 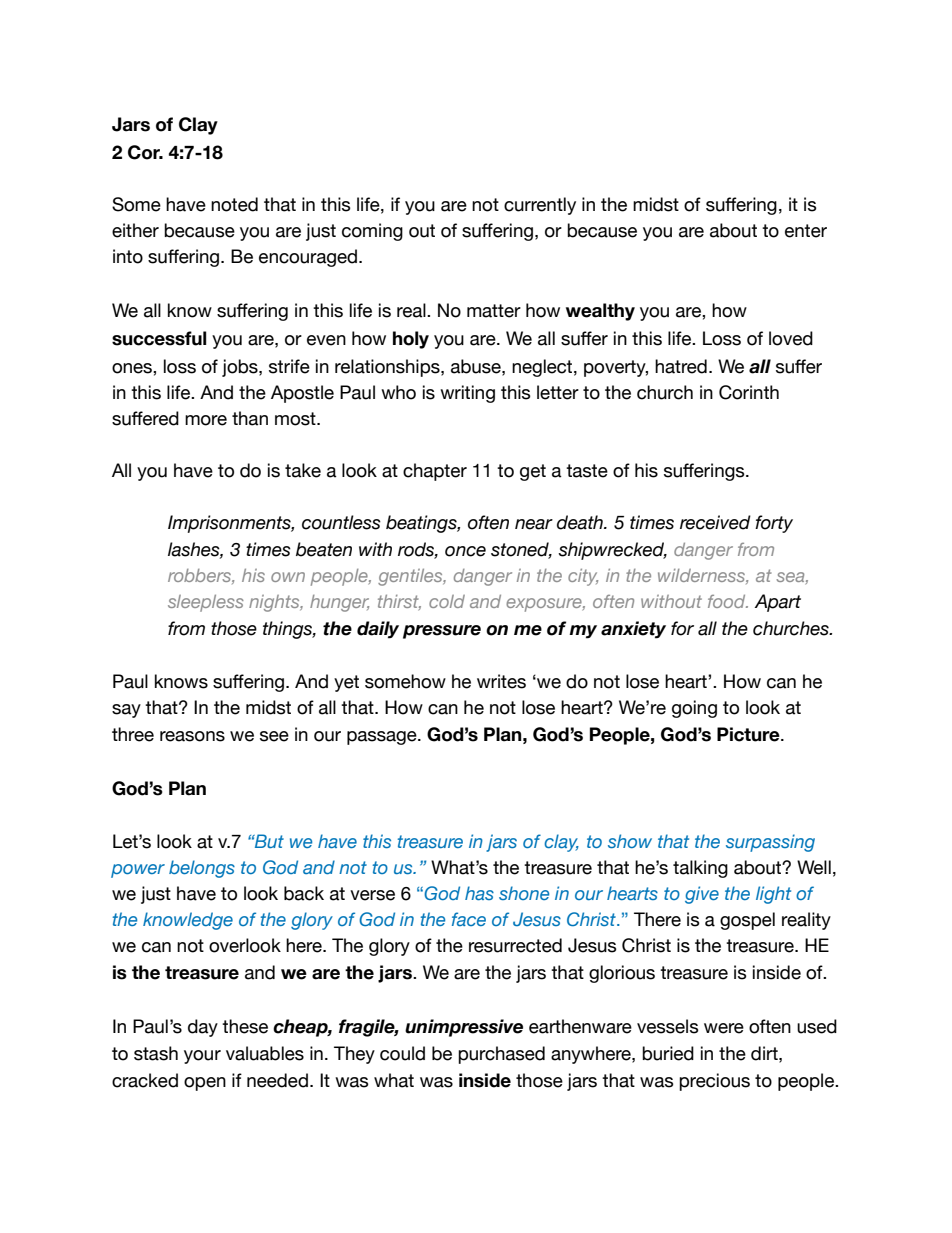 I want to click on precious, so click(x=714, y=1082).
